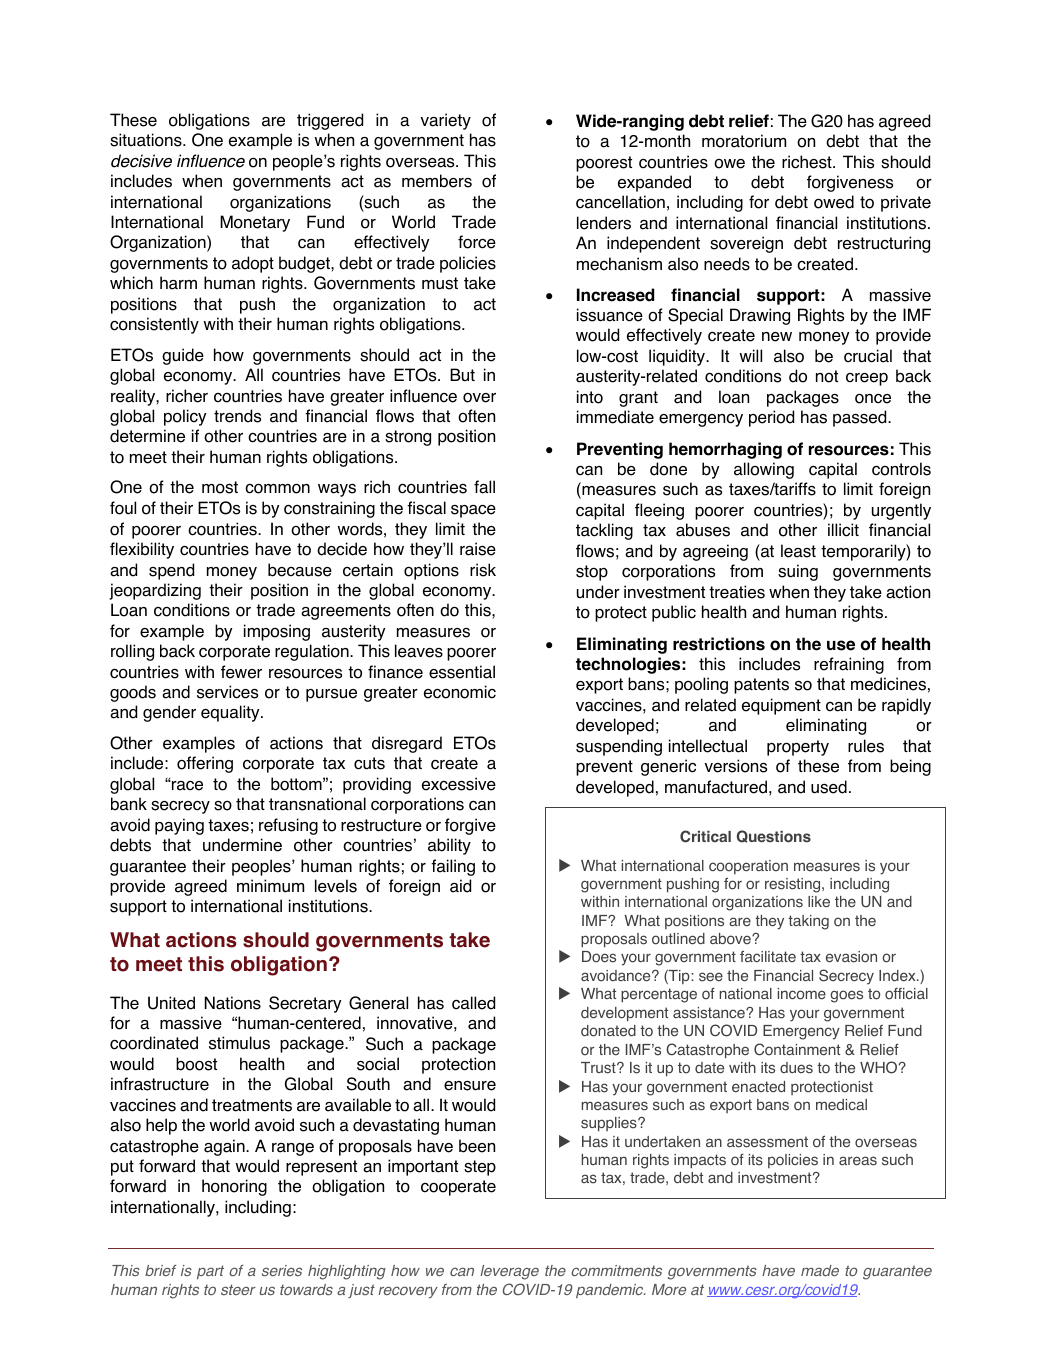  Describe the element at coordinates (445, 121) in the screenshot. I see `variety` at that location.
